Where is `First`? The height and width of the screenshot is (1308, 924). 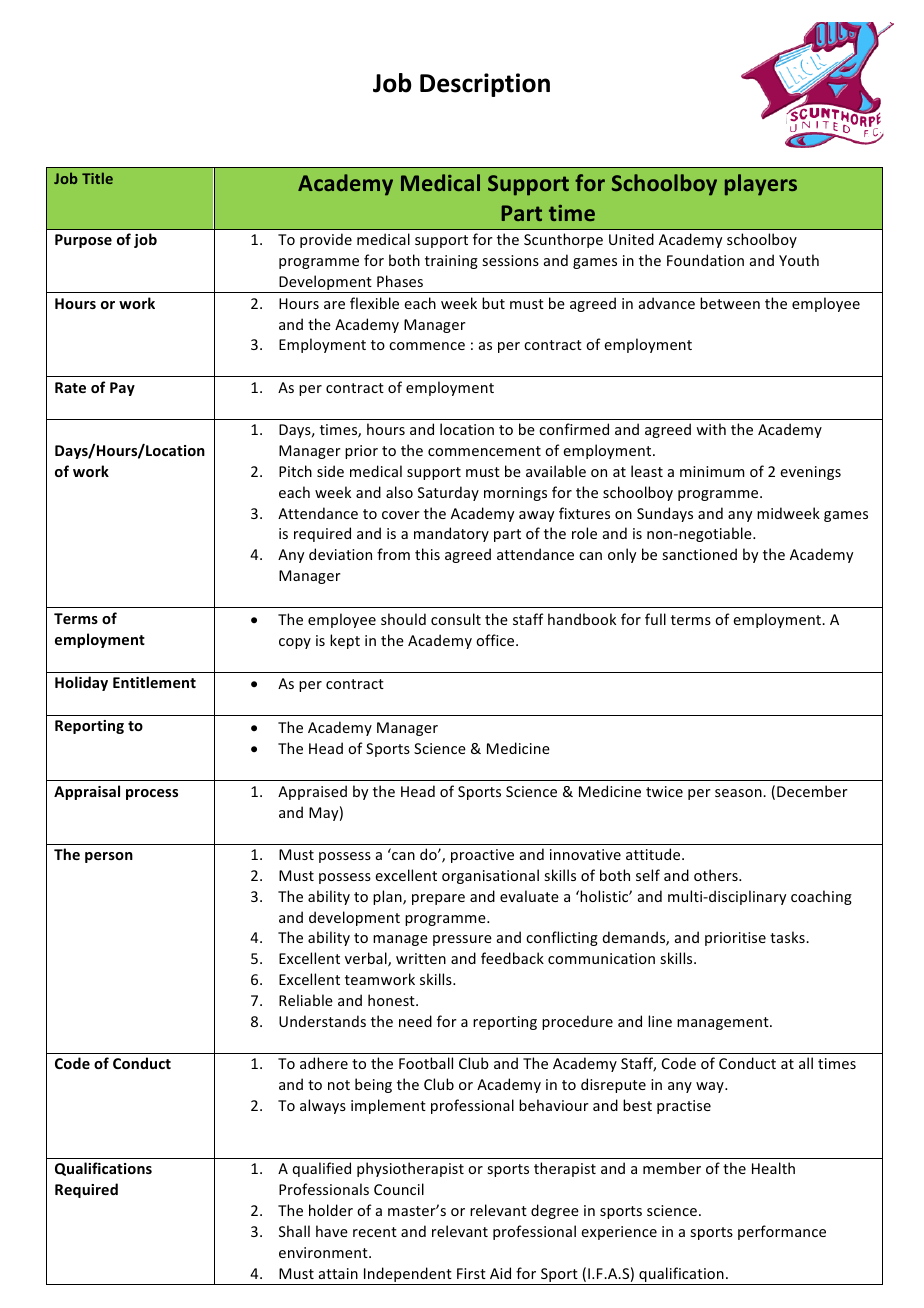 First is located at coordinates (471, 1273).
